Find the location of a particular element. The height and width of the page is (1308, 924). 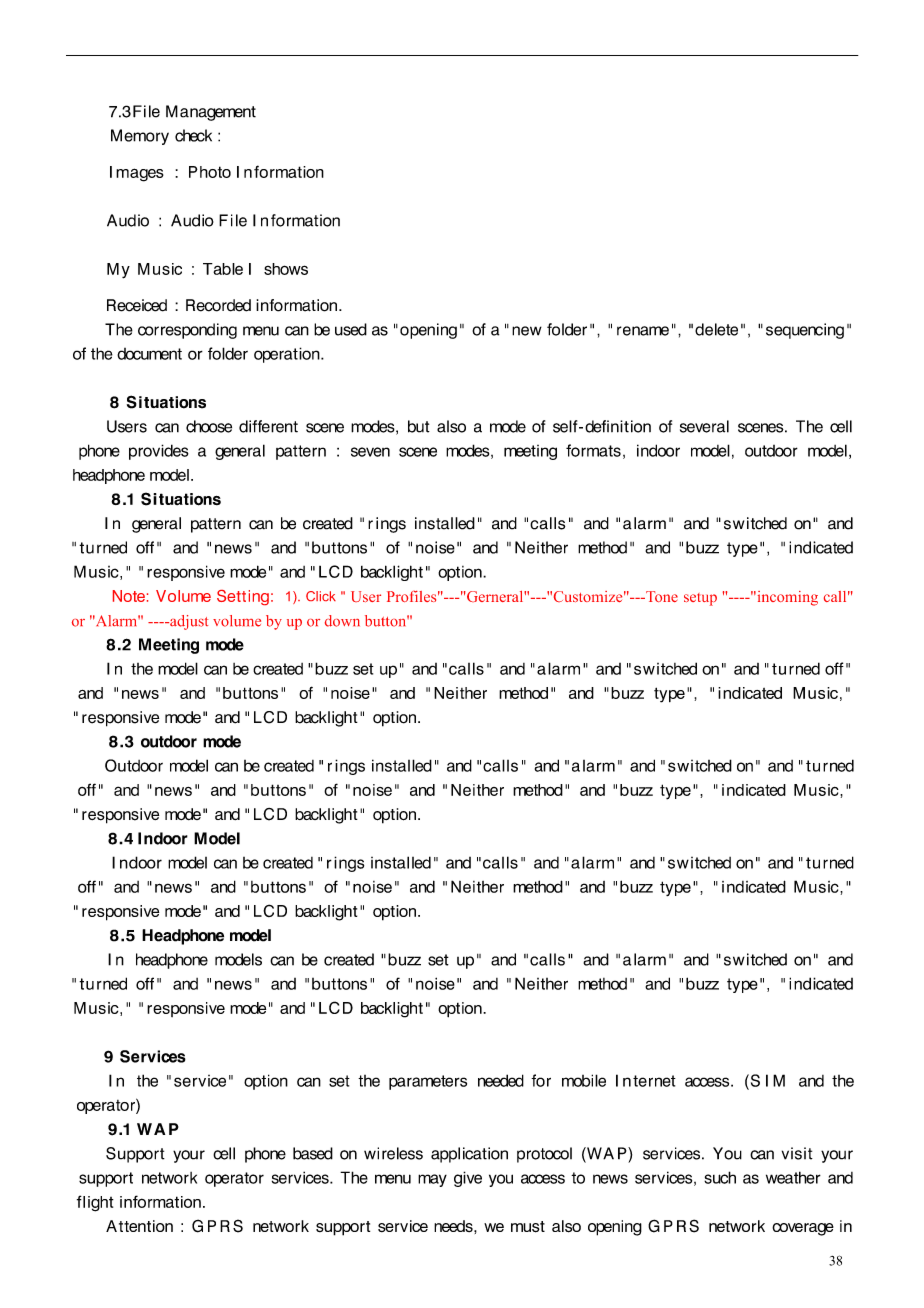

several is located at coordinates (704, 426).
